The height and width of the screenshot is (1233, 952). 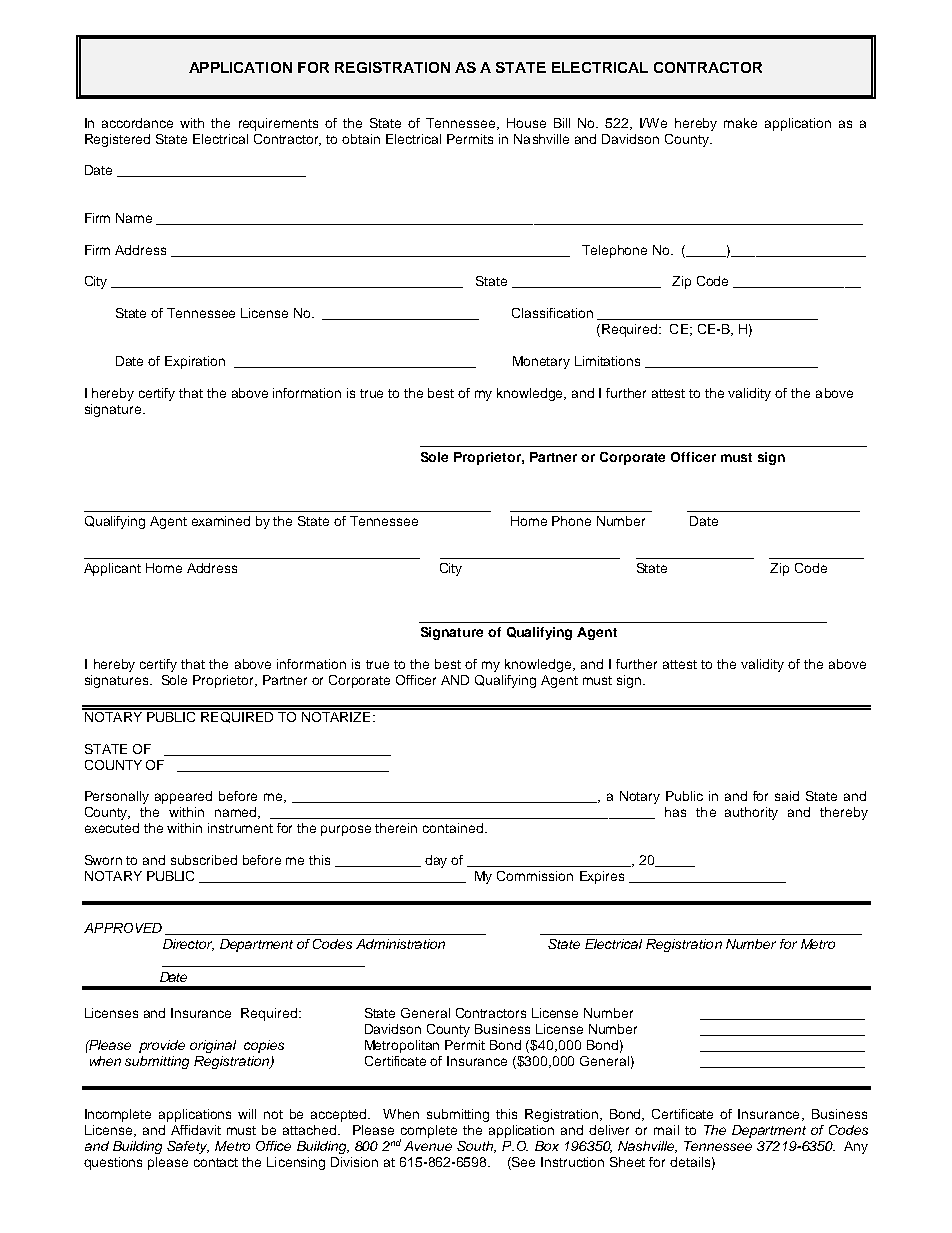 What do you see at coordinates (740, 123) in the screenshot?
I see `make` at bounding box center [740, 123].
